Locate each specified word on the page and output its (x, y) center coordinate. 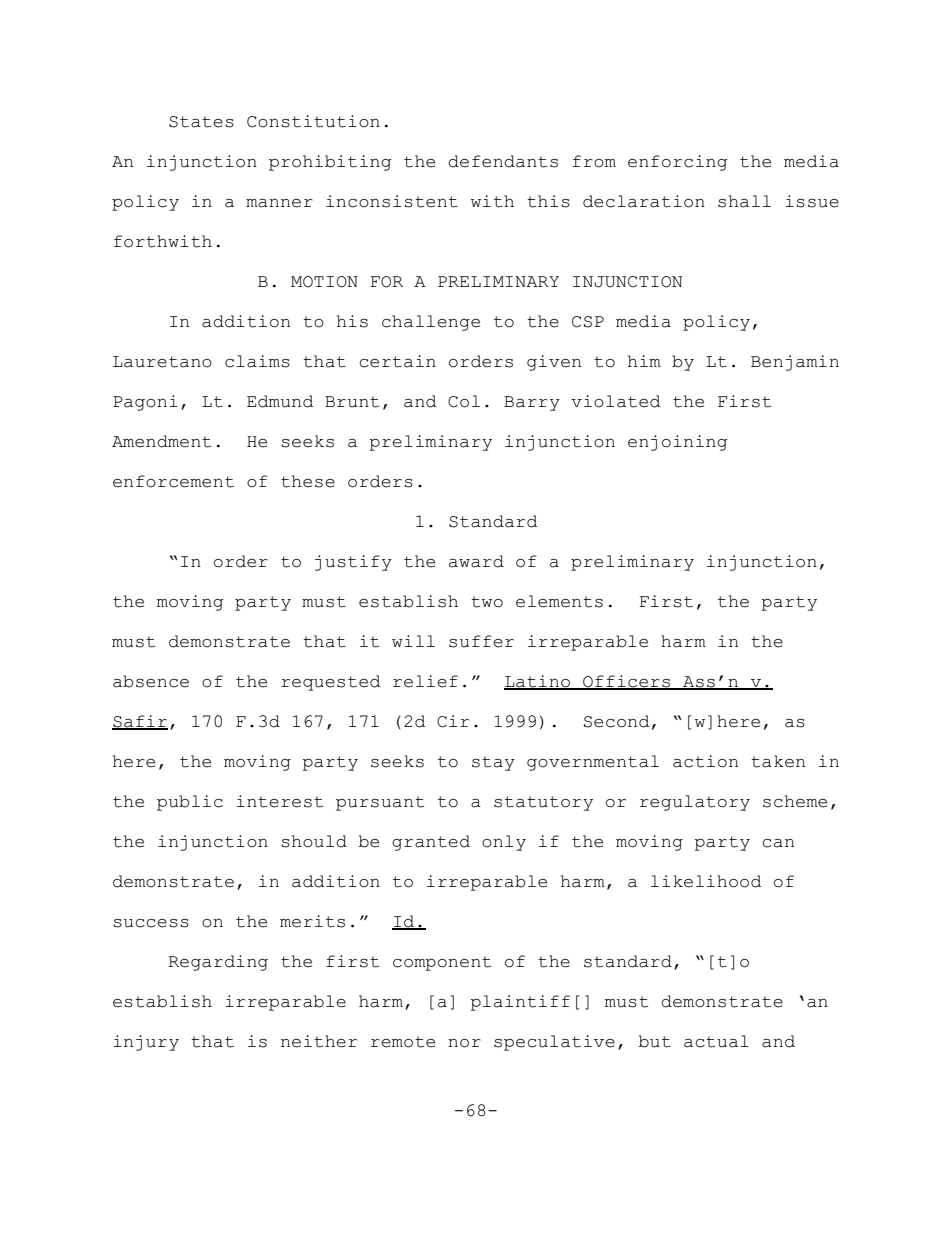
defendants (503, 161)
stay (493, 763)
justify (353, 563)
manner (279, 203)
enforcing (677, 163)
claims (257, 361)
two (487, 602)
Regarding (218, 963)
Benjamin (795, 363)
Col (464, 401)
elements (559, 601)
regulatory (695, 803)
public (190, 803)
